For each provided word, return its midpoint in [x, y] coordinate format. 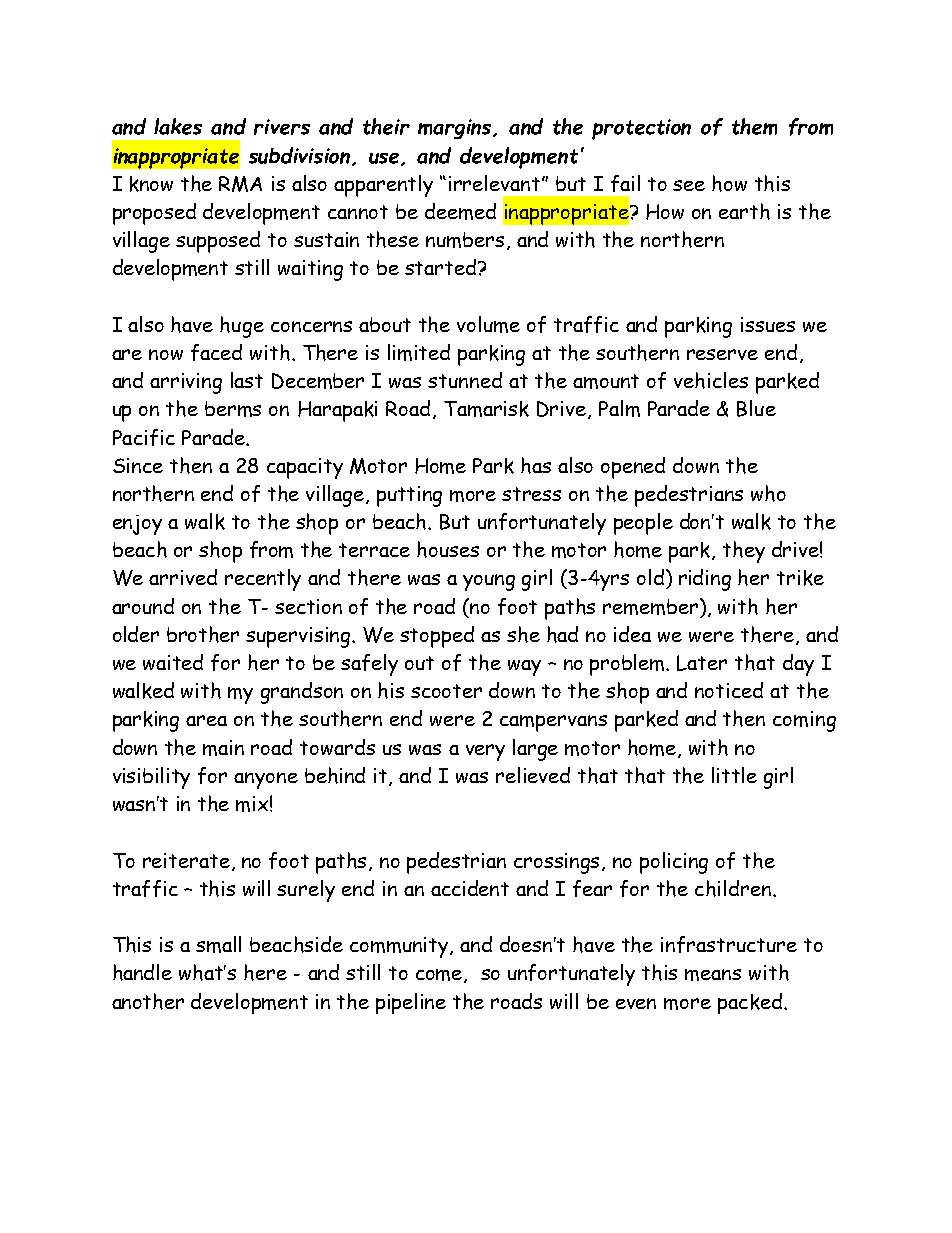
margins [456, 129]
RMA [240, 184]
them [754, 126]
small [218, 944]
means [713, 975]
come [440, 976]
